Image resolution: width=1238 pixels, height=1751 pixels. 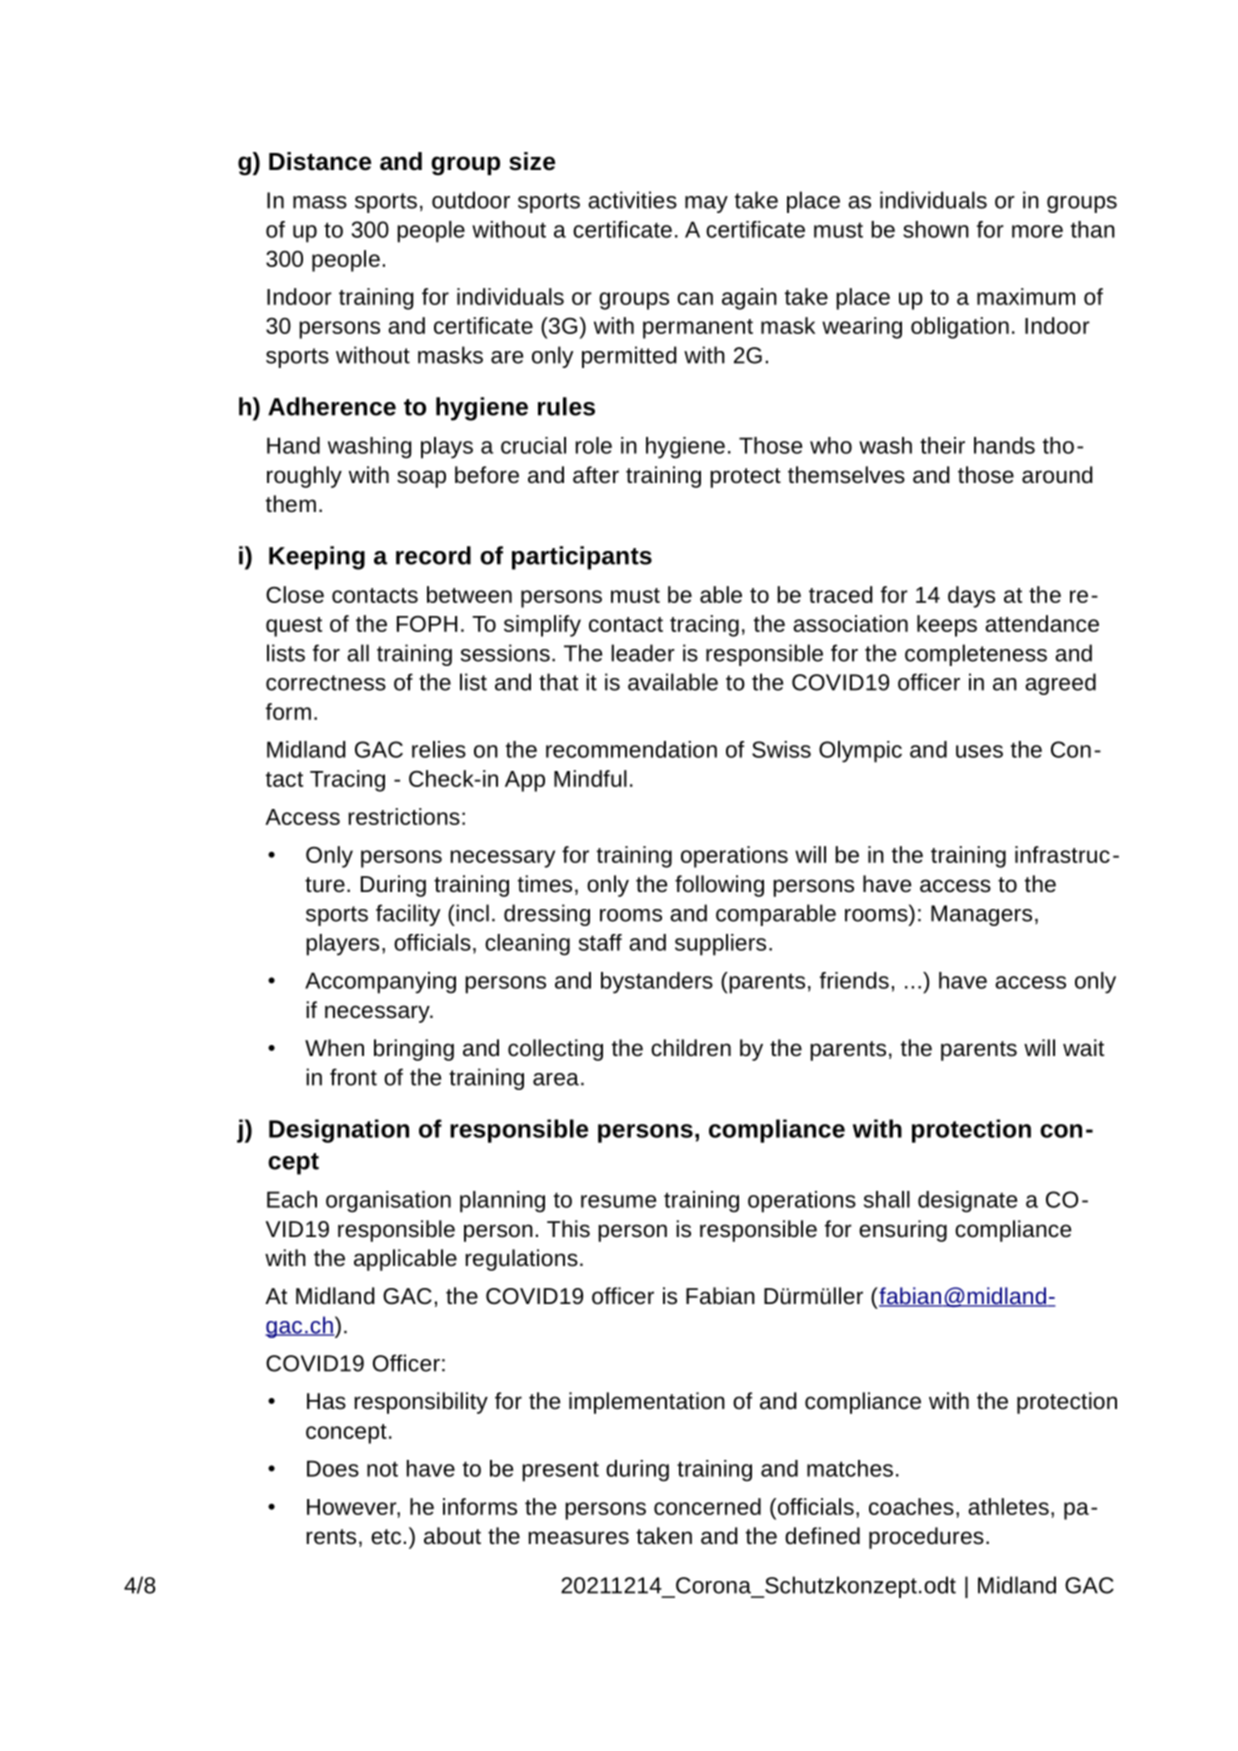 What do you see at coordinates (1037, 231) in the page?
I see `more` at bounding box center [1037, 231].
